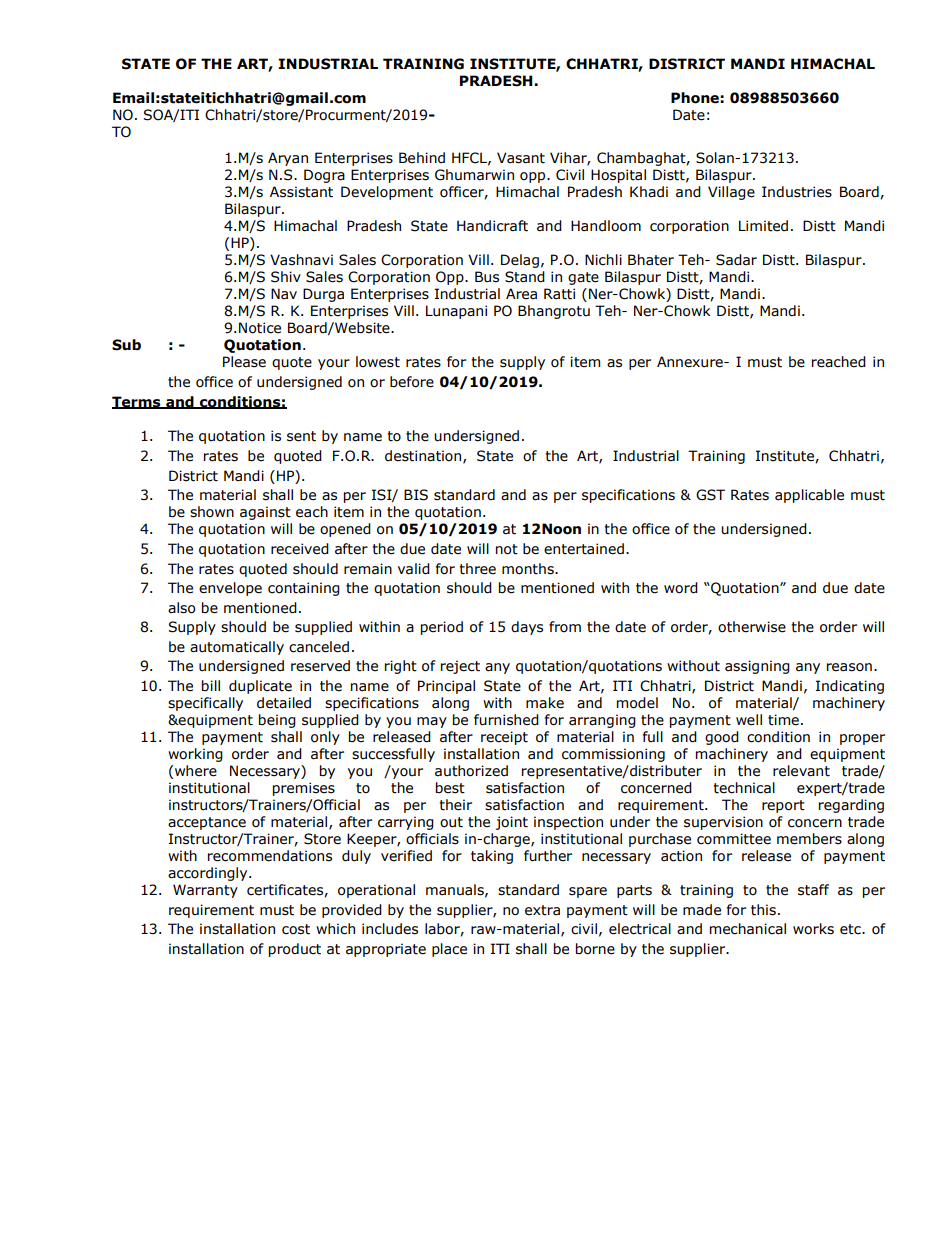 The height and width of the document is (1233, 952). What do you see at coordinates (446, 687) in the document?
I see `Principal` at bounding box center [446, 687].
